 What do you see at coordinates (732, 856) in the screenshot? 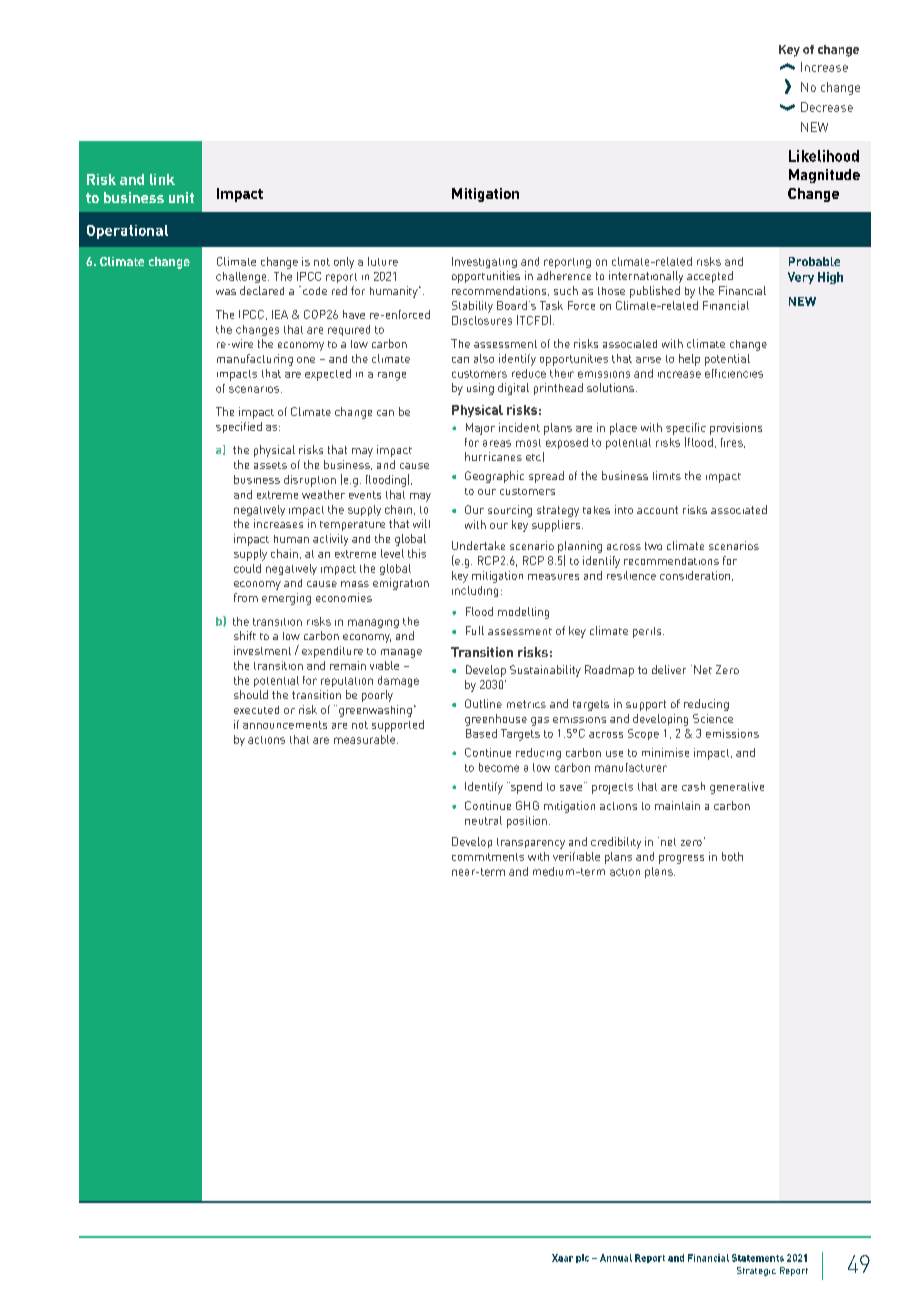
I see `both` at bounding box center [732, 856].
